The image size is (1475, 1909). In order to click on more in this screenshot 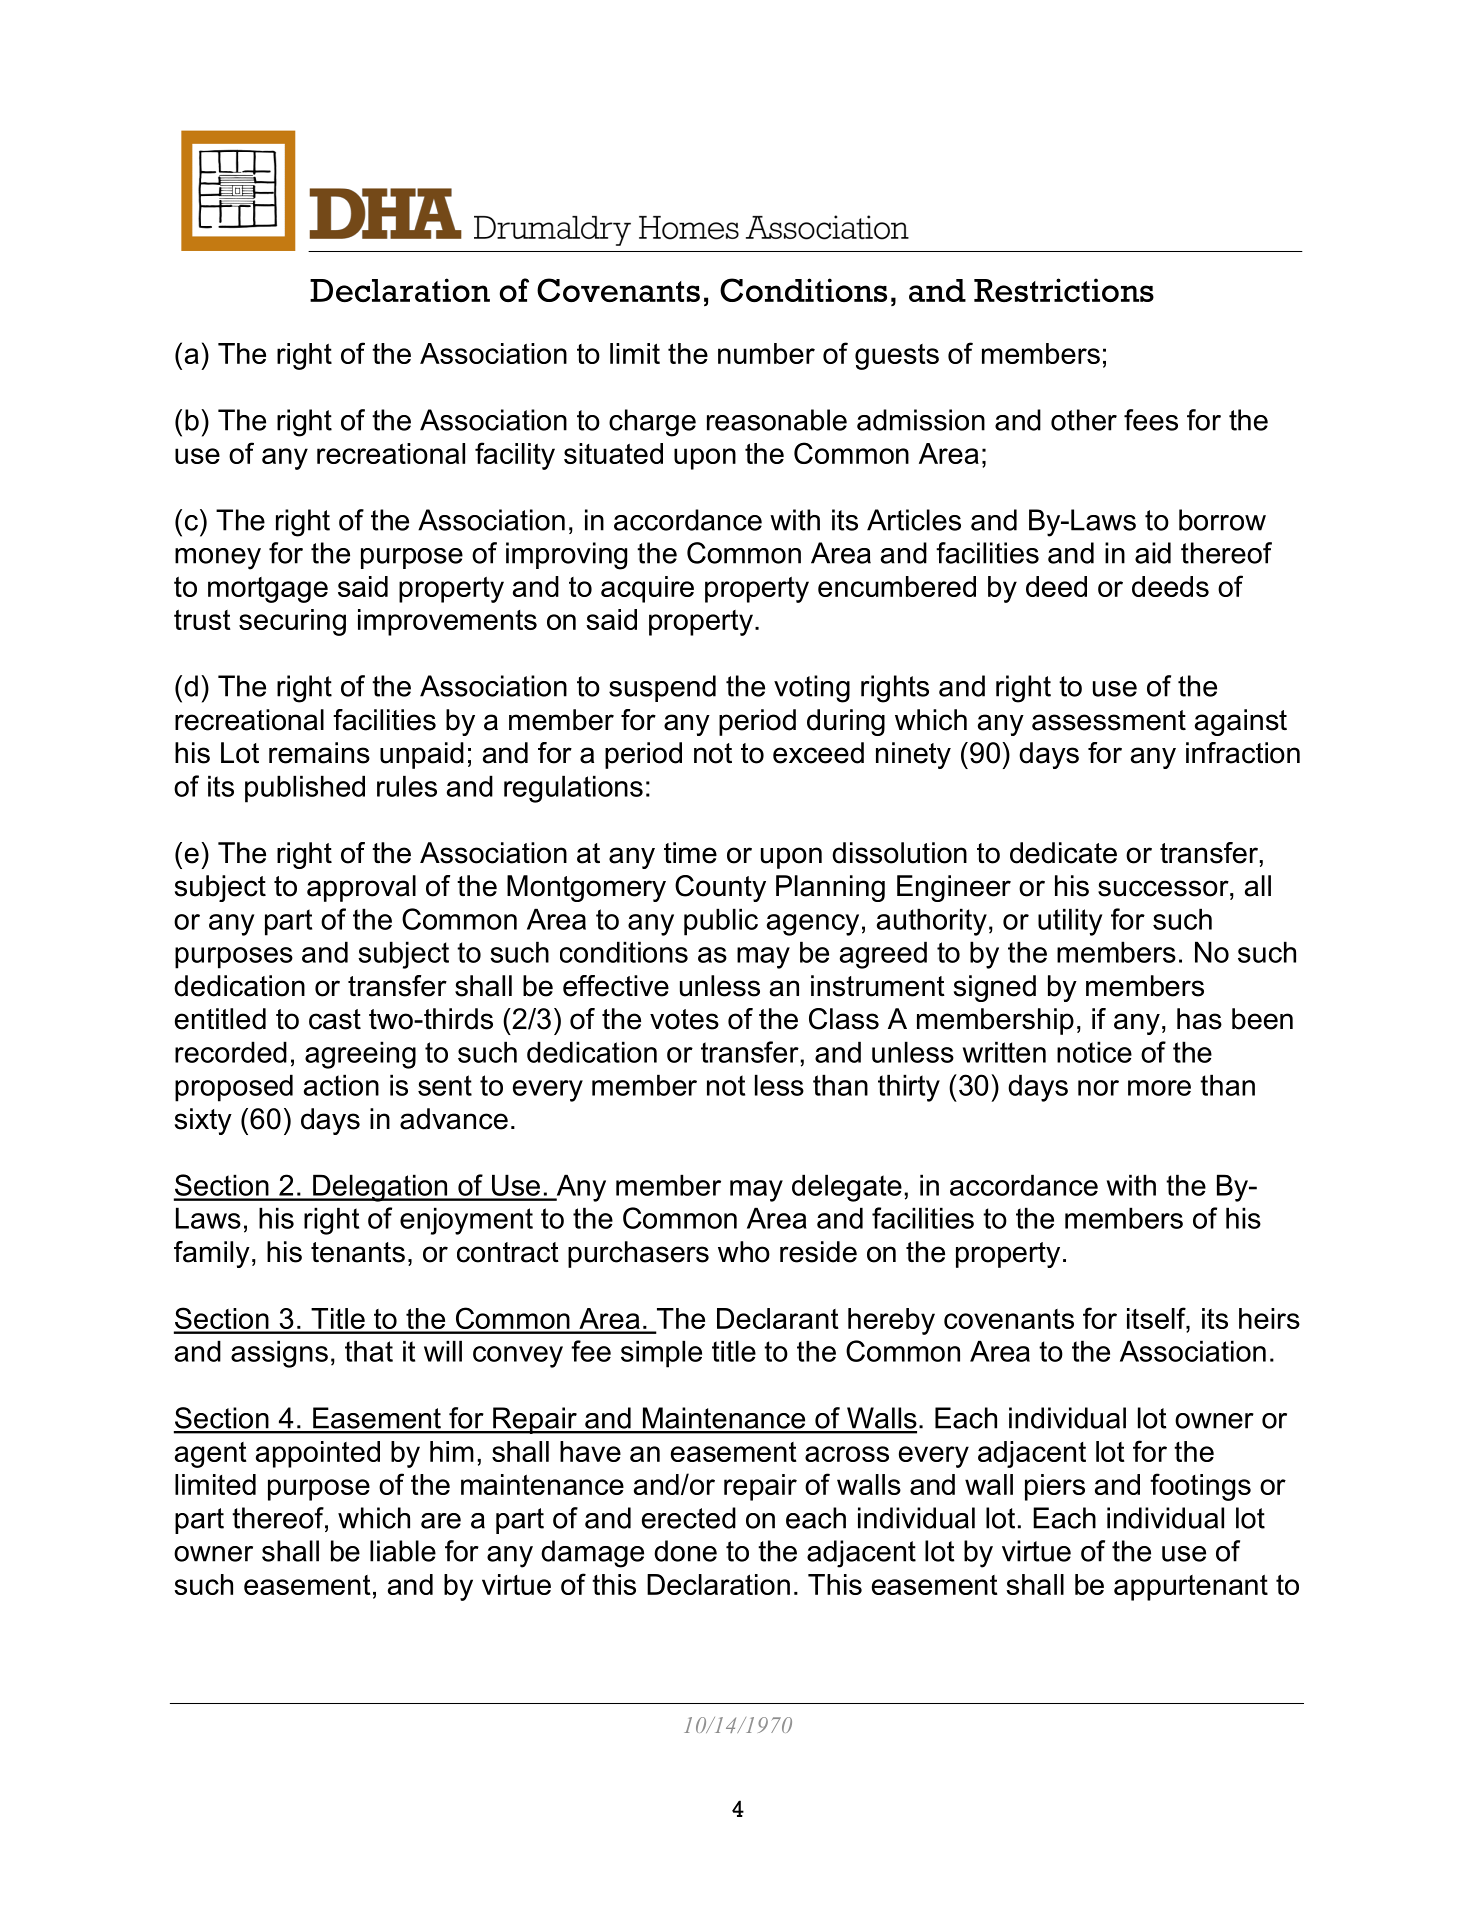, I will do `click(1159, 1088)`.
